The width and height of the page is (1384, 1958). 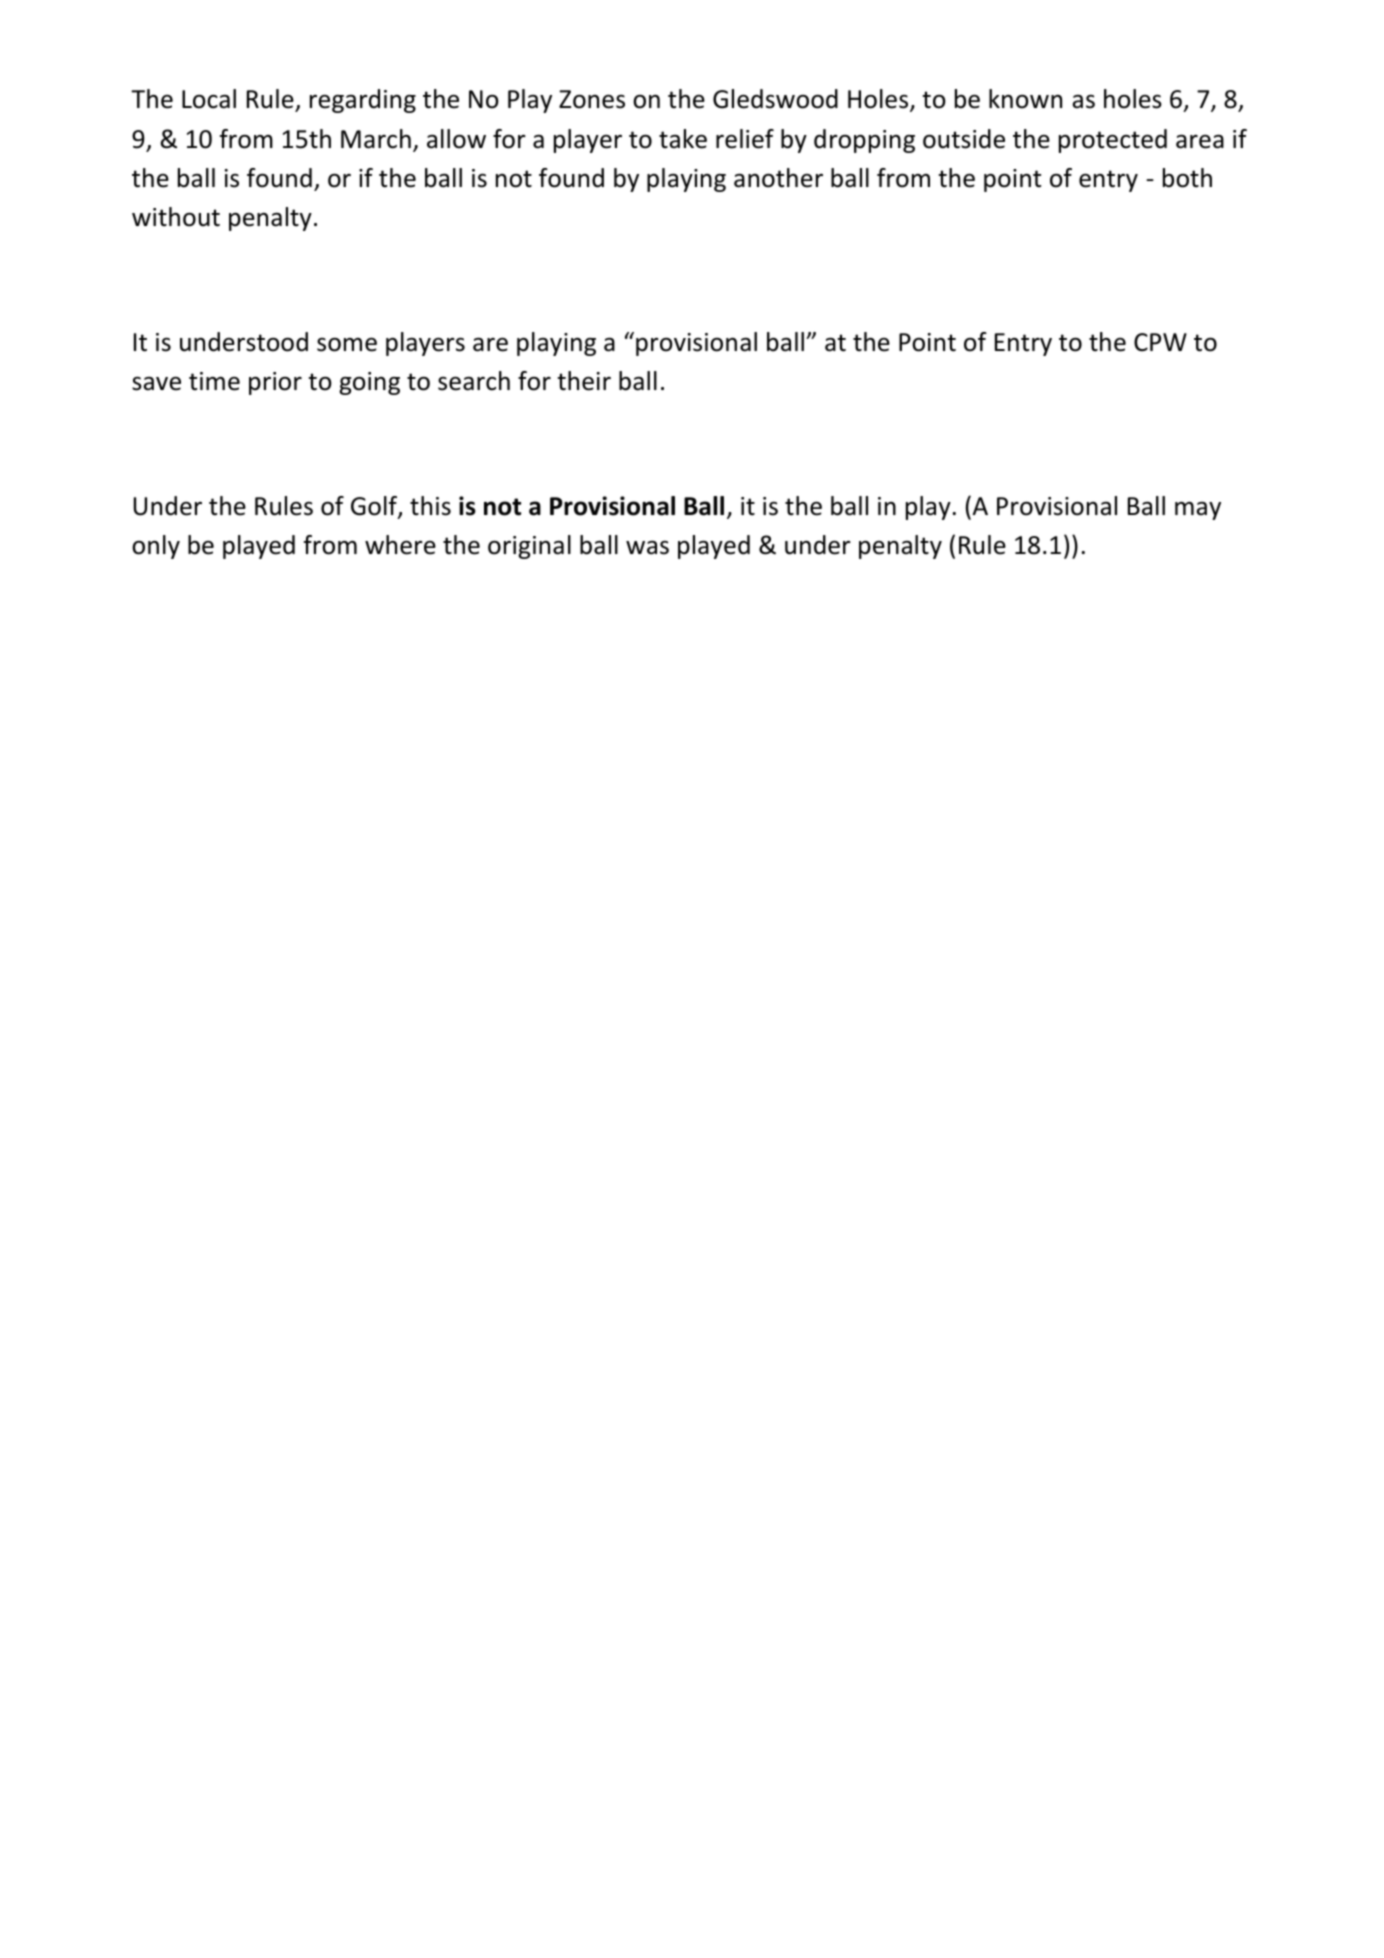 What do you see at coordinates (430, 506) in the page?
I see `this` at bounding box center [430, 506].
